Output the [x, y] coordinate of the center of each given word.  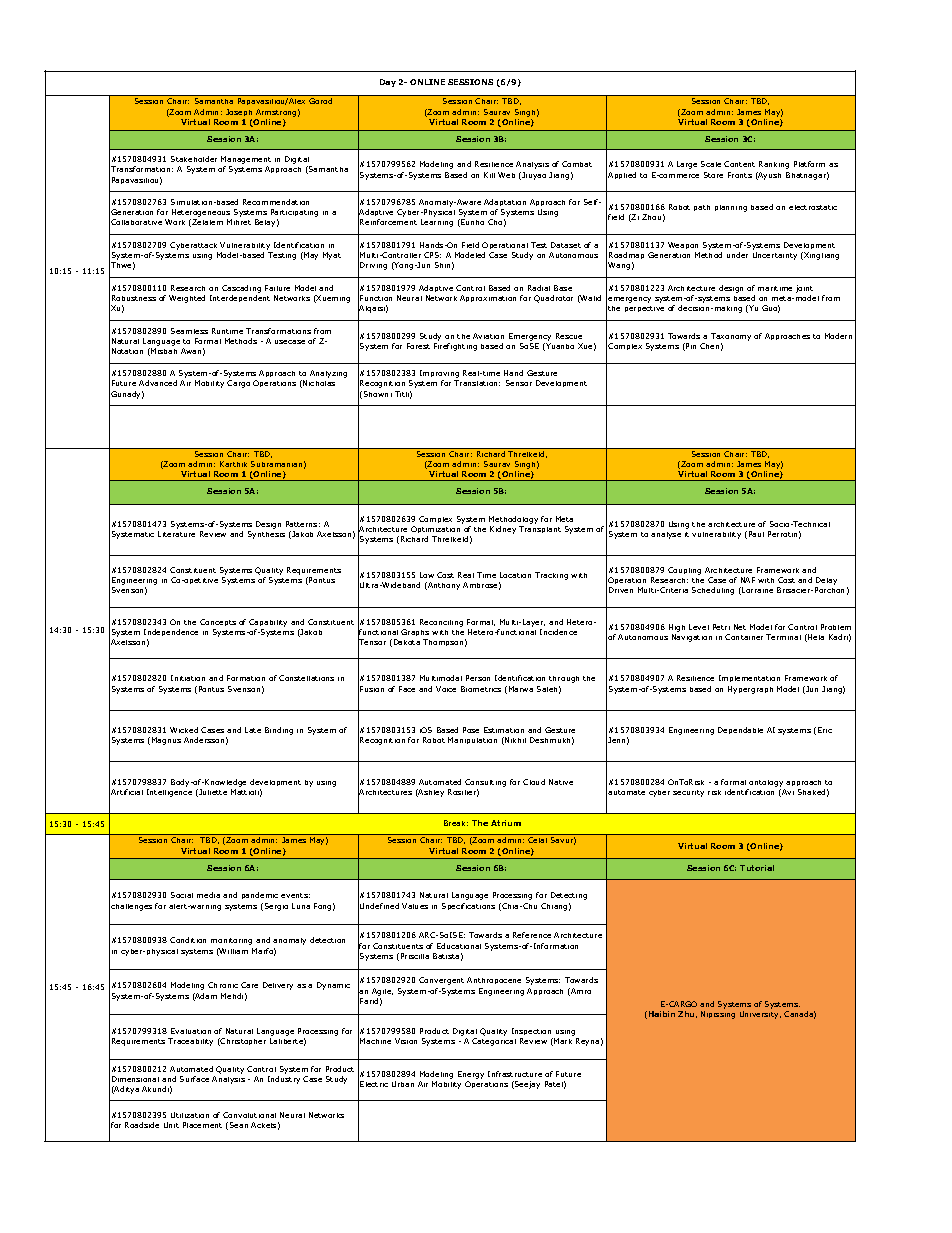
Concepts [218, 622]
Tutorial [757, 868]
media [208, 895]
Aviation [488, 336]
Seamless [189, 331]
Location [515, 575]
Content [739, 164]
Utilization [190, 1115]
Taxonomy [731, 337]
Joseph [239, 112]
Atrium [506, 823]
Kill [489, 175]
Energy [471, 1075]
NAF [748, 580]
